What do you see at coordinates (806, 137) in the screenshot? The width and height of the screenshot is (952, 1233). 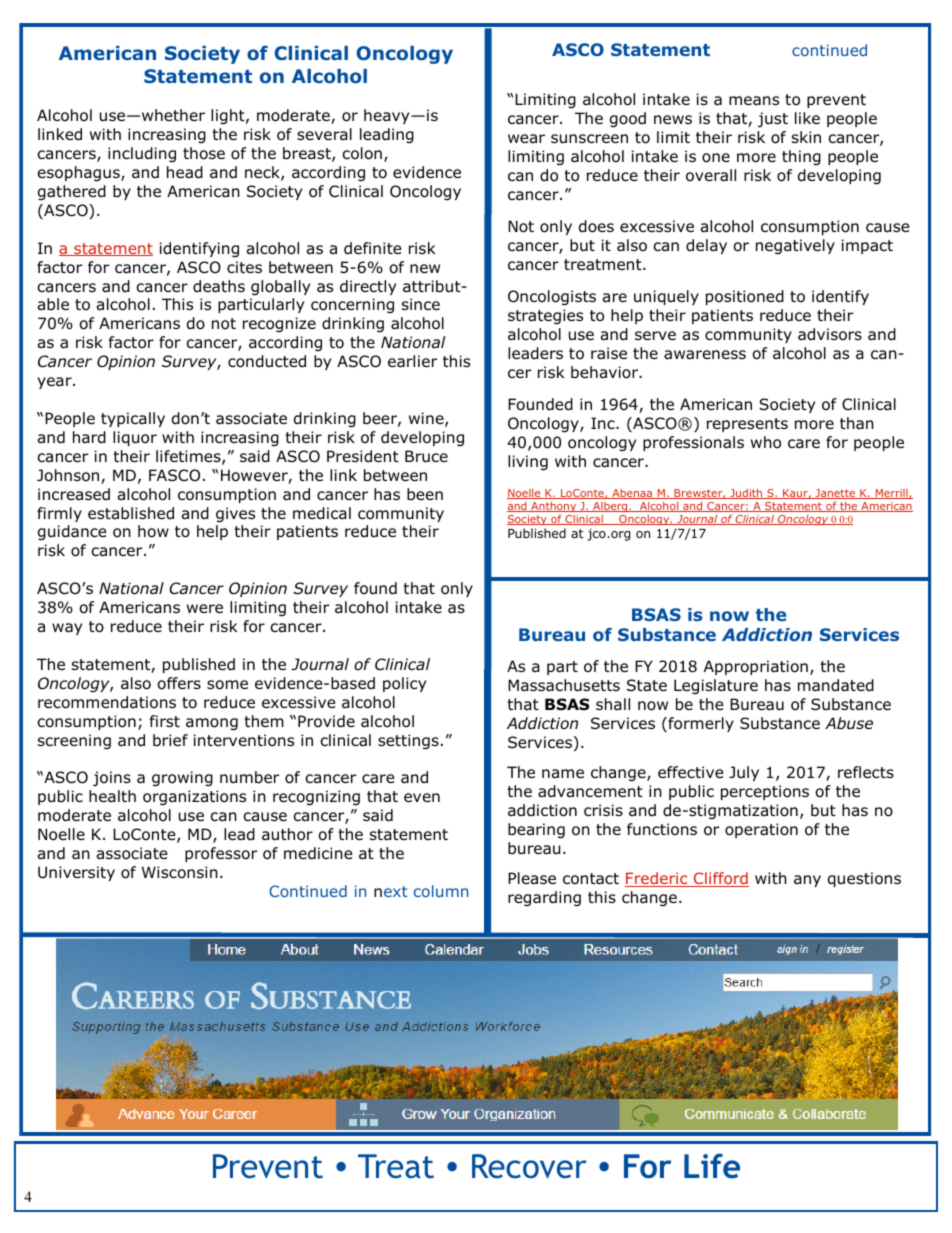 I see `skin` at bounding box center [806, 137].
